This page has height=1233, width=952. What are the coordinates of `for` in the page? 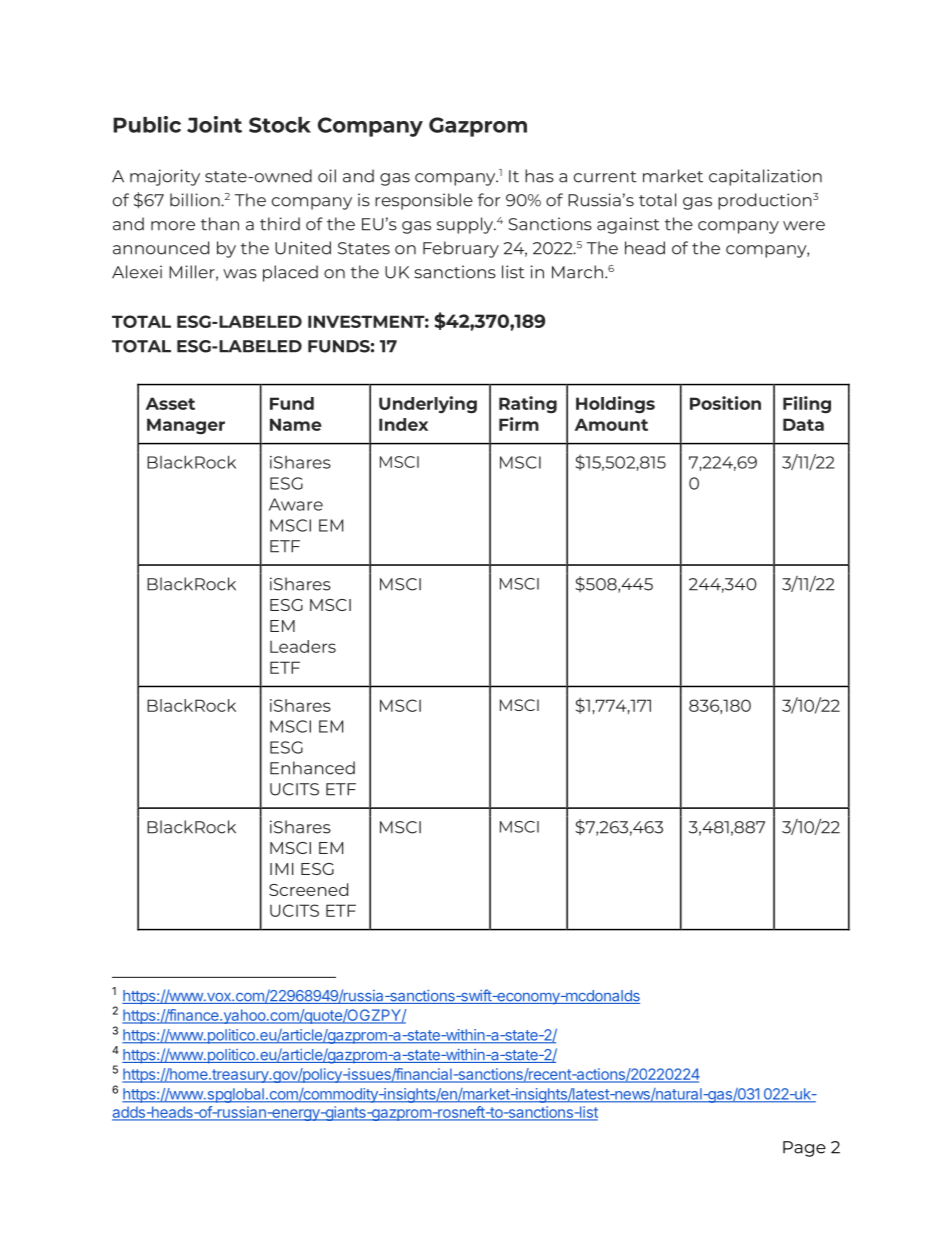 It's located at (489, 200).
